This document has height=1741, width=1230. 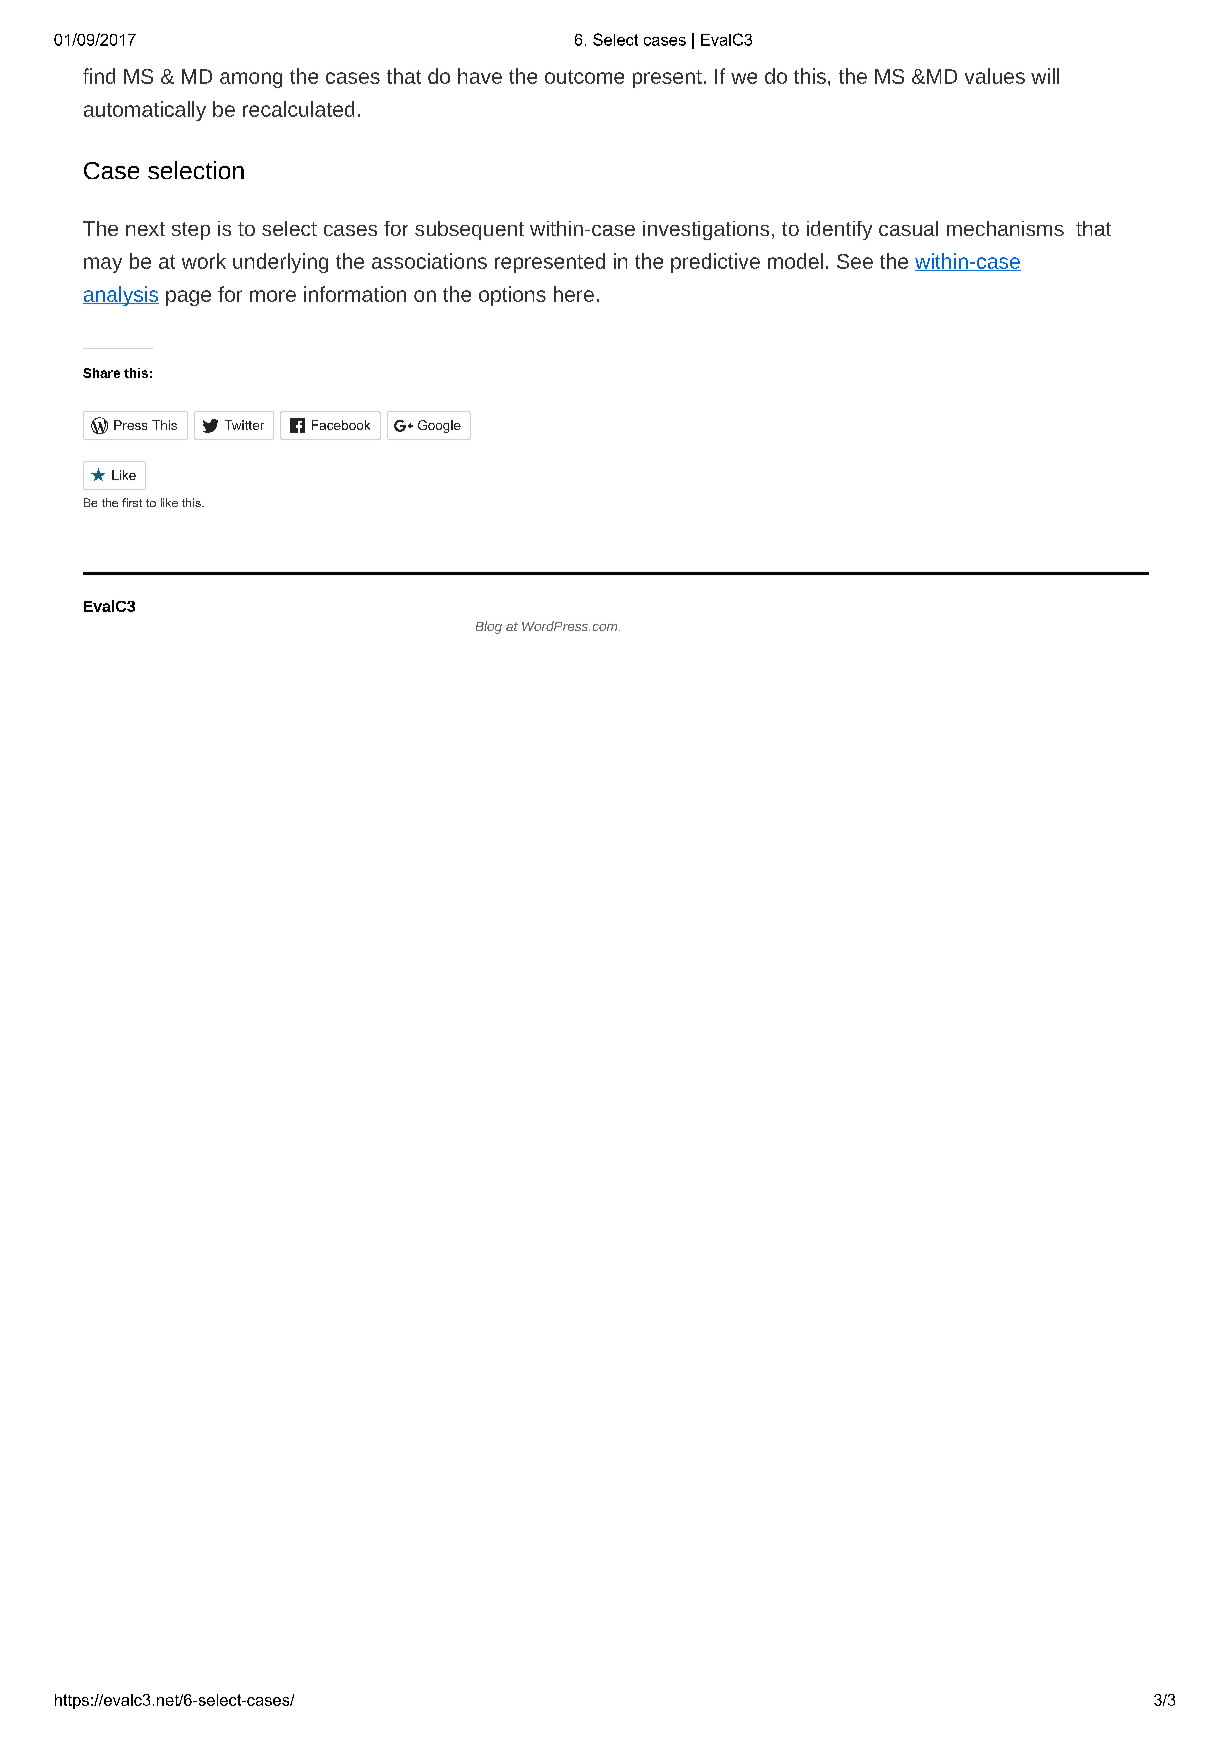 What do you see at coordinates (908, 228) in the document?
I see `casual` at bounding box center [908, 228].
